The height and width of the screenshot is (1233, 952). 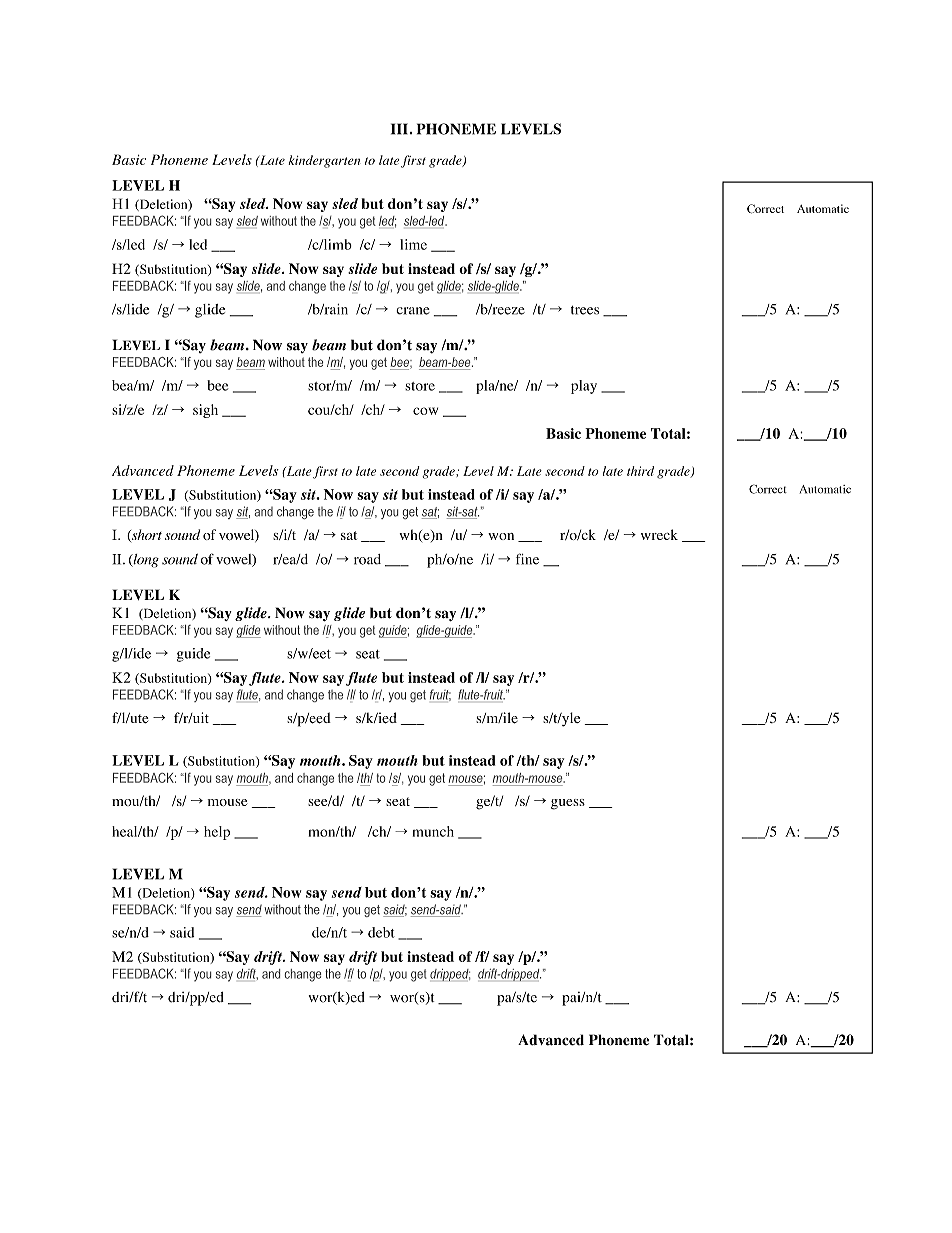 I want to click on help, so click(x=217, y=833).
